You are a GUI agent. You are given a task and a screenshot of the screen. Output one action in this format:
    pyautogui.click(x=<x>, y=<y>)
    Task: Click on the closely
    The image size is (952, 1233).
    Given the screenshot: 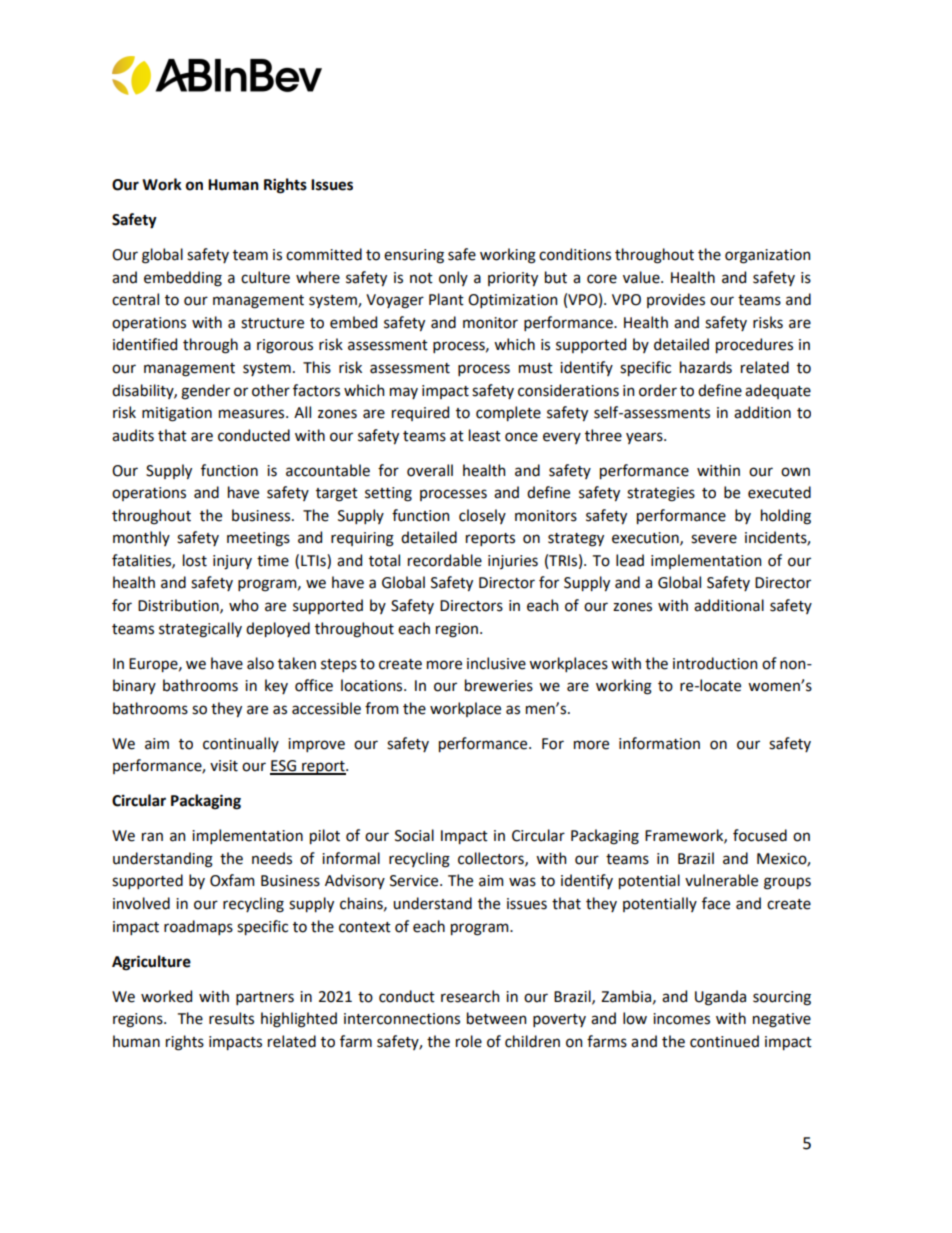 What is the action you would take?
    pyautogui.click(x=482, y=516)
